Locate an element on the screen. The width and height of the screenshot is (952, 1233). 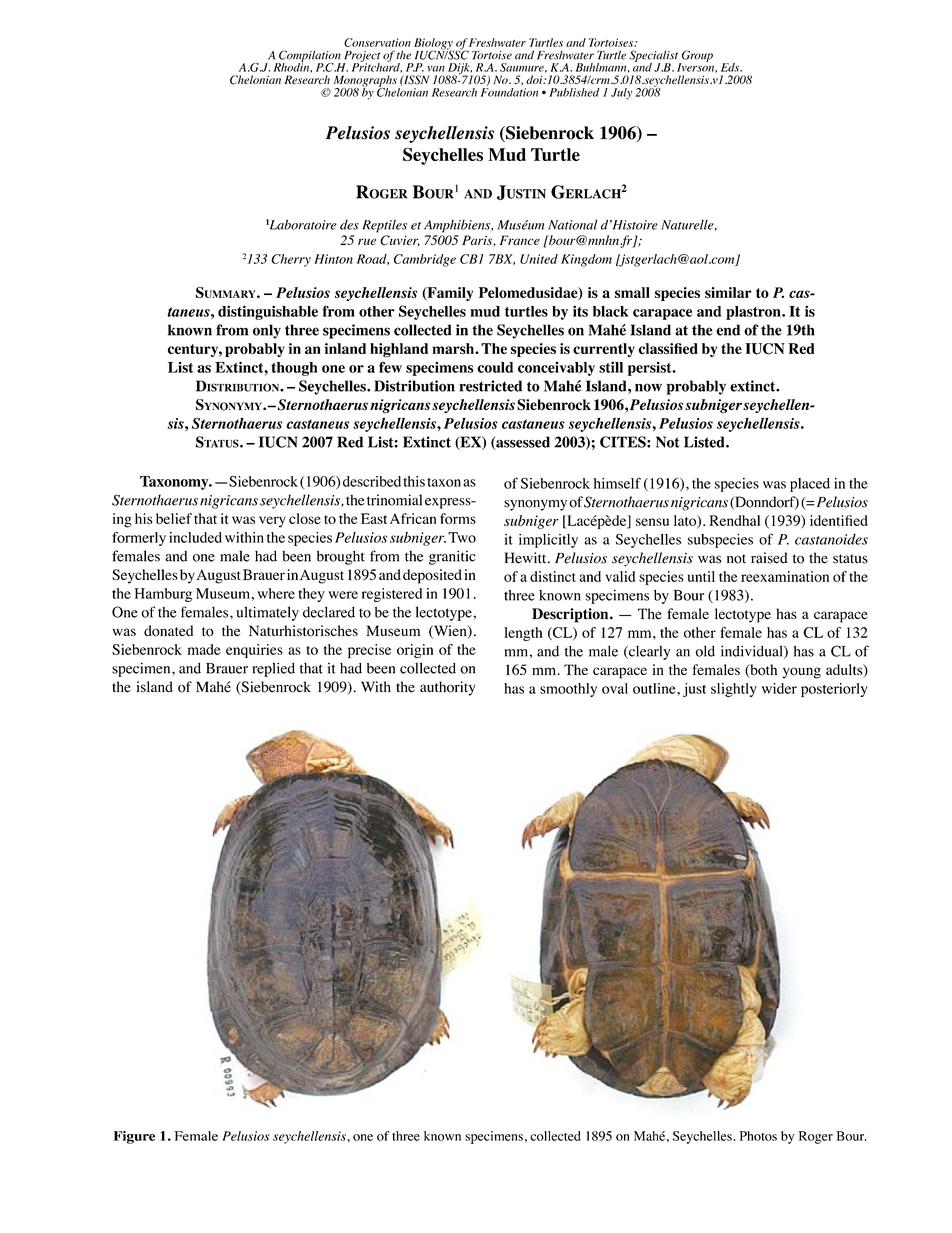
Compilation is located at coordinates (309, 57).
